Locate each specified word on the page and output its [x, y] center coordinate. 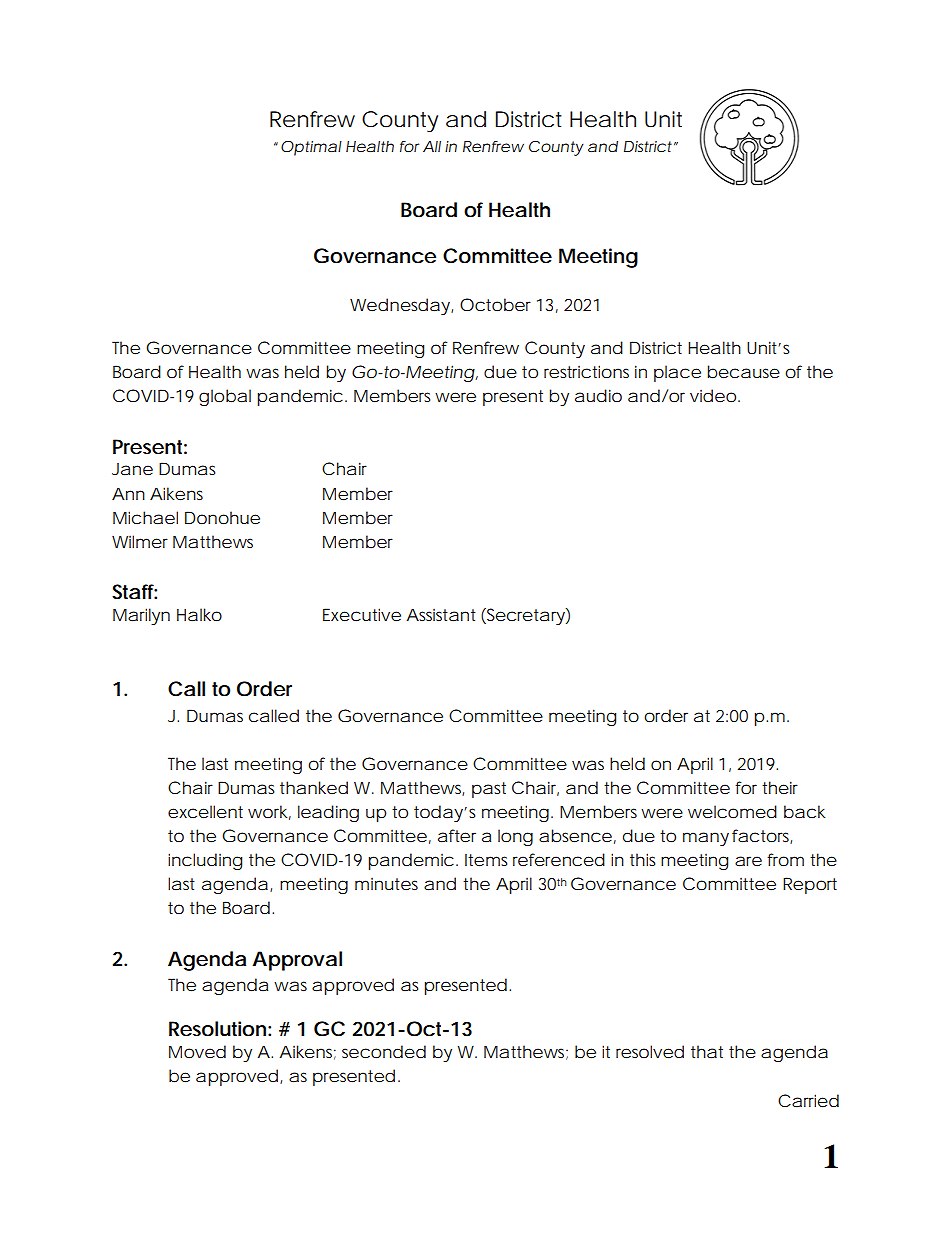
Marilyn [141, 616]
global [225, 397]
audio [598, 395]
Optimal [311, 148]
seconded [384, 1051]
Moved [197, 1051]
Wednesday [401, 306]
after [457, 835]
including [205, 861]
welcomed [732, 811]
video [715, 395]
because [744, 371]
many [708, 839]
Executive [362, 614]
